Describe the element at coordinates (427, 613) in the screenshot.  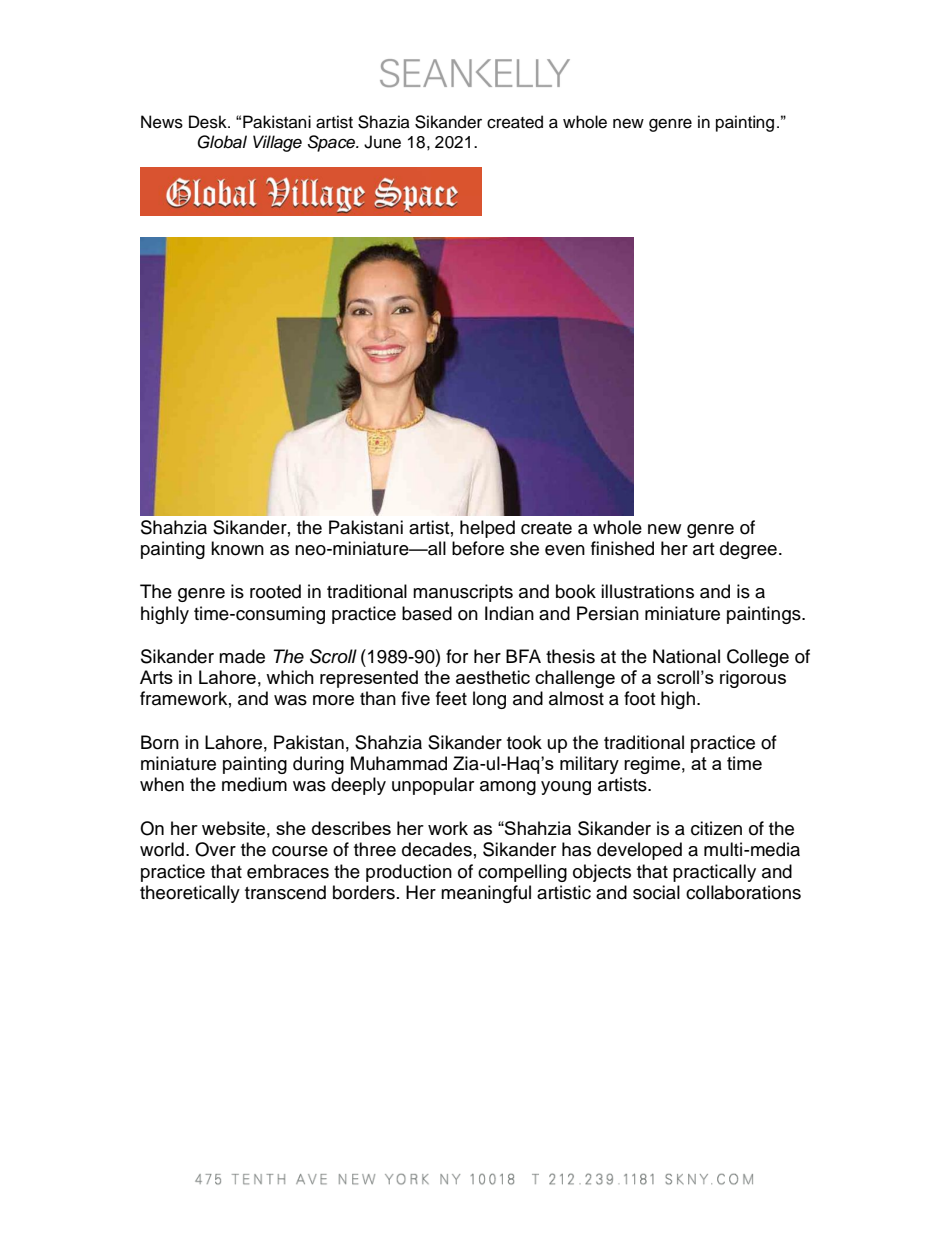
I see `based` at that location.
